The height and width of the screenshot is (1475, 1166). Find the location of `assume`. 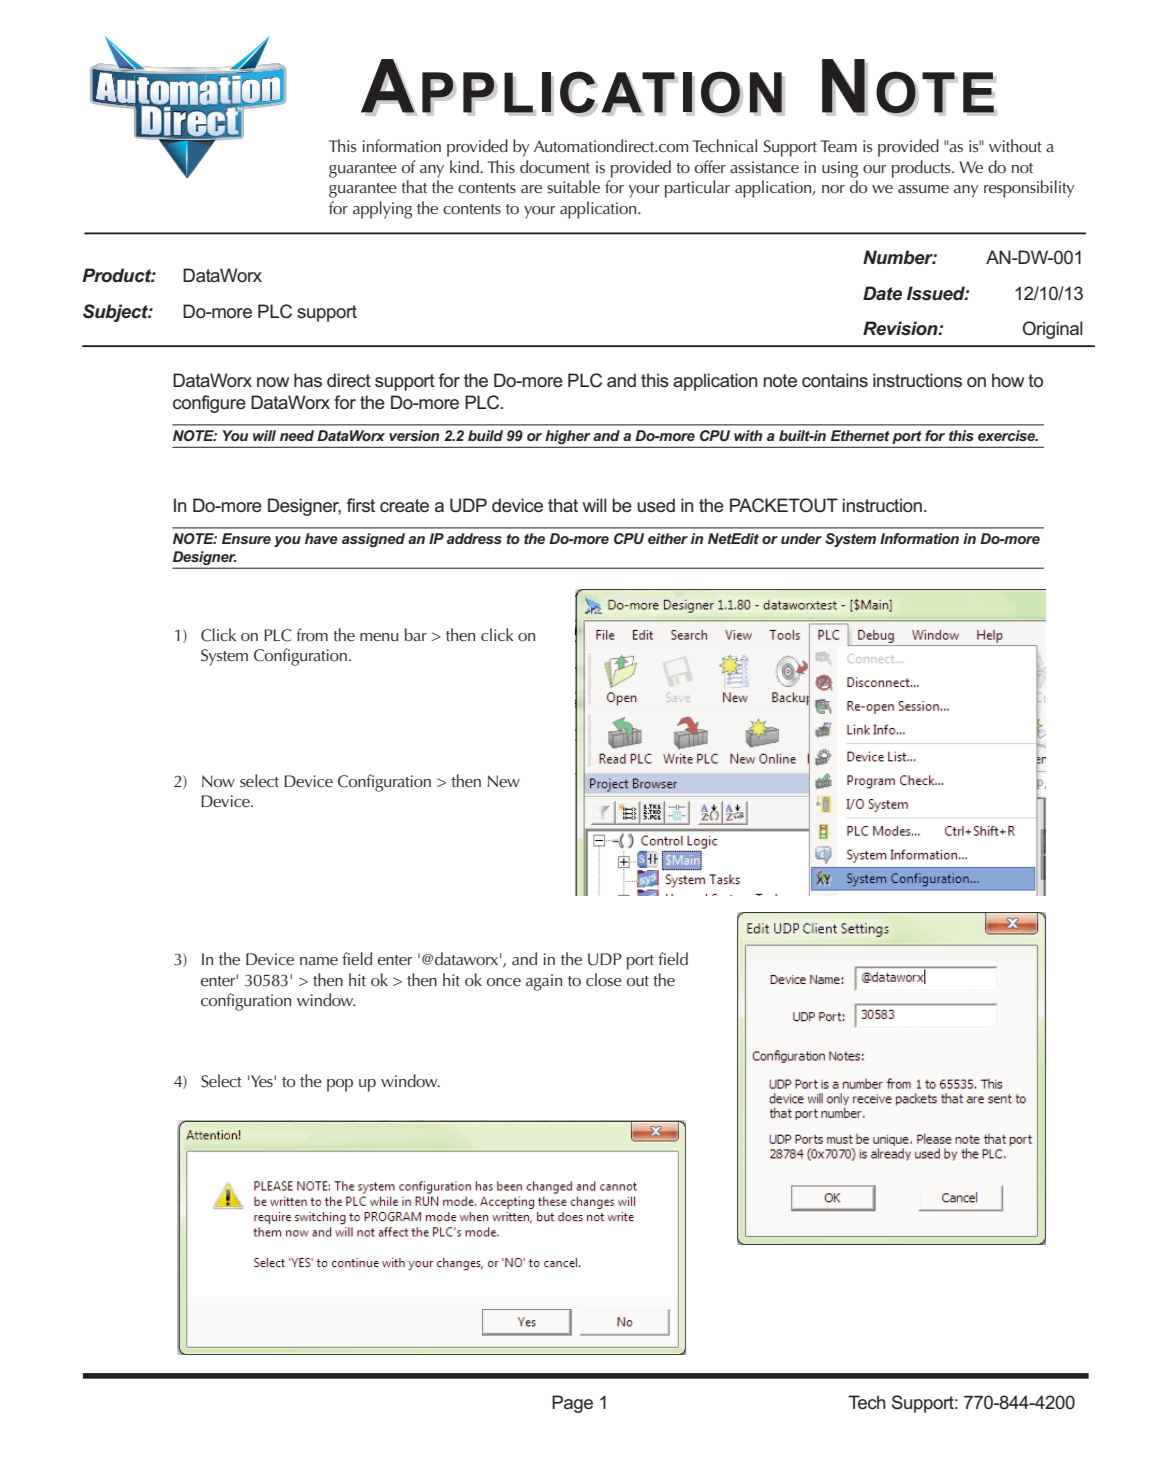

assume is located at coordinates (923, 189).
